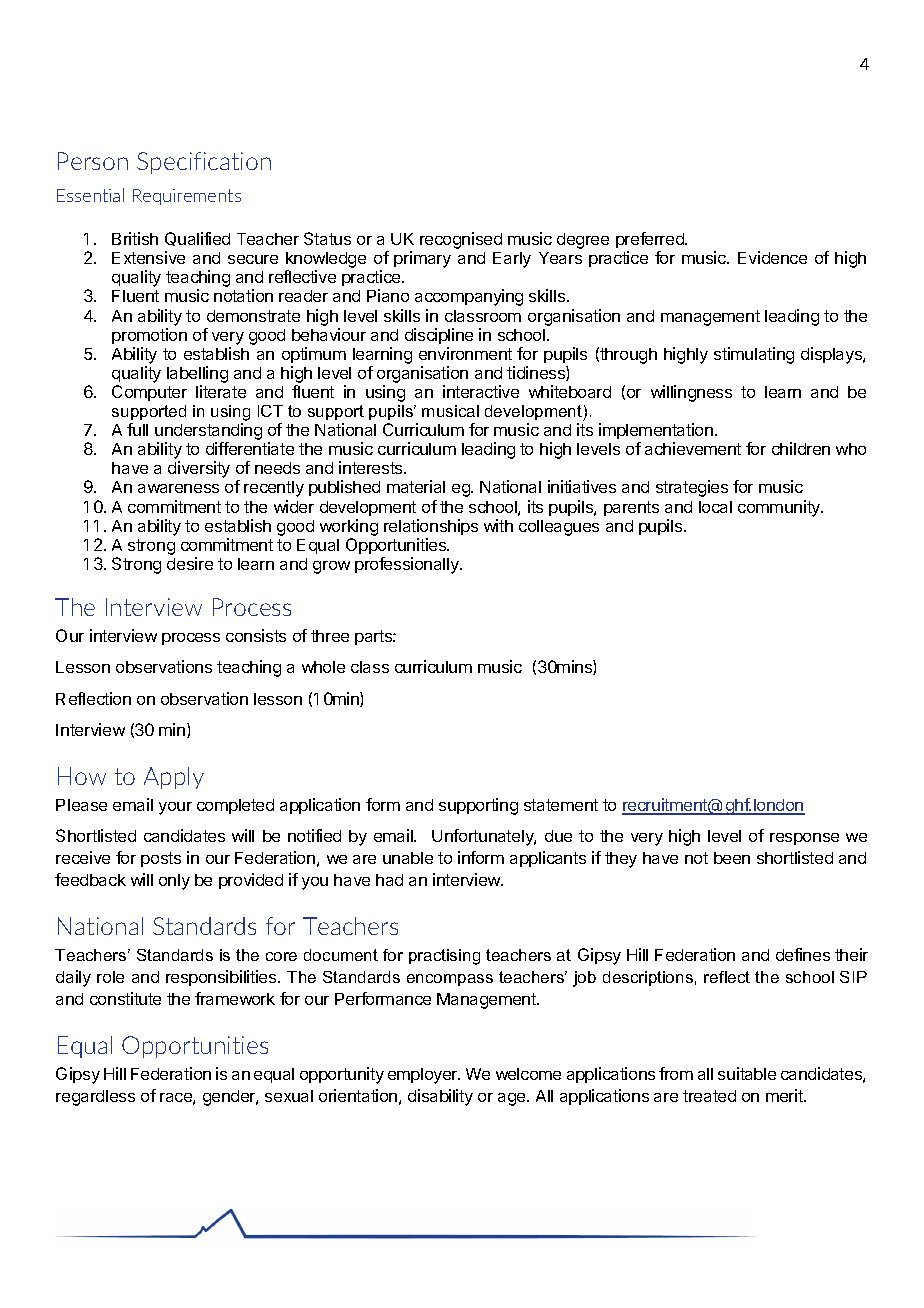  I want to click on unable, so click(408, 858).
